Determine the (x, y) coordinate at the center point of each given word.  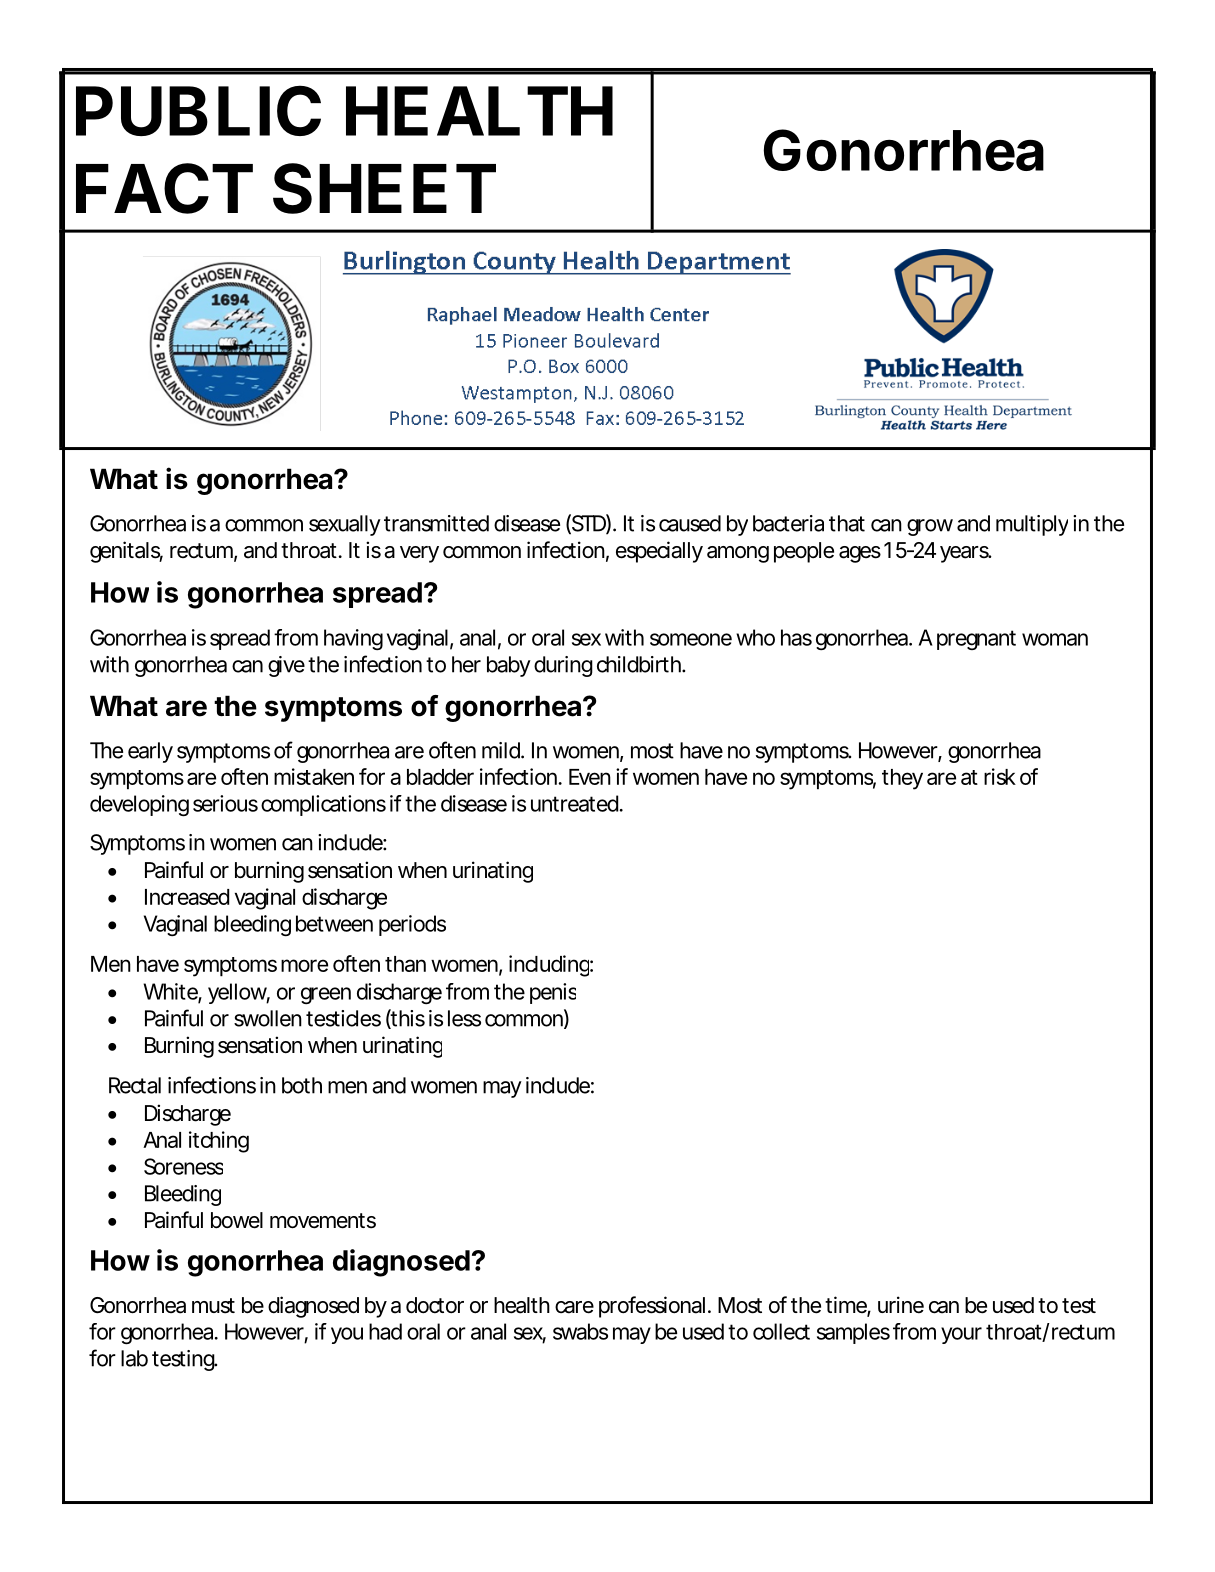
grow (930, 527)
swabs (580, 1331)
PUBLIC (198, 110)
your (961, 1335)
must (213, 1306)
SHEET (384, 188)
